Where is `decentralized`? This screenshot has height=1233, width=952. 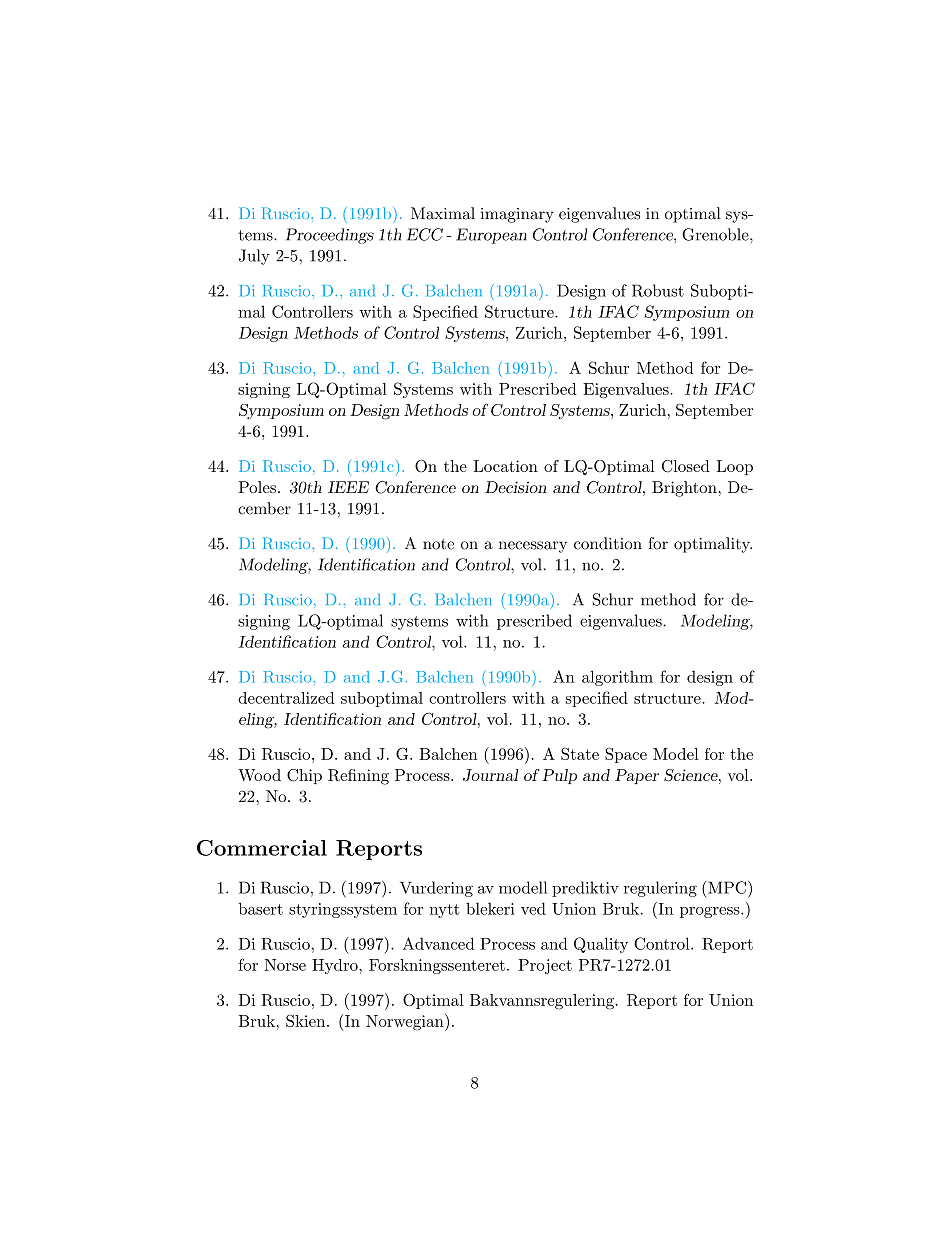
decentralized is located at coordinates (286, 698).
